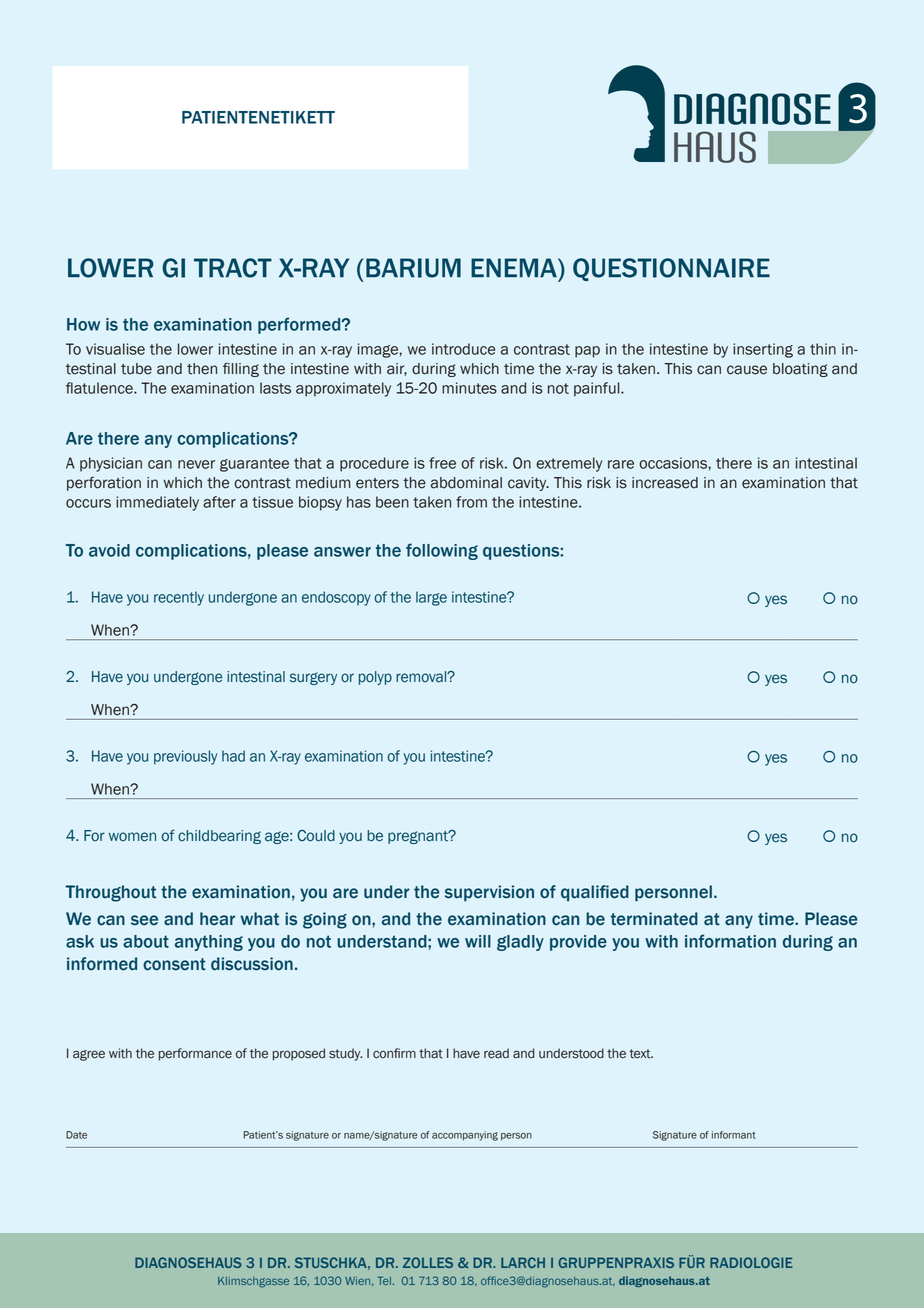 This image has height=1308, width=924. I want to click on qualified, so click(595, 893).
